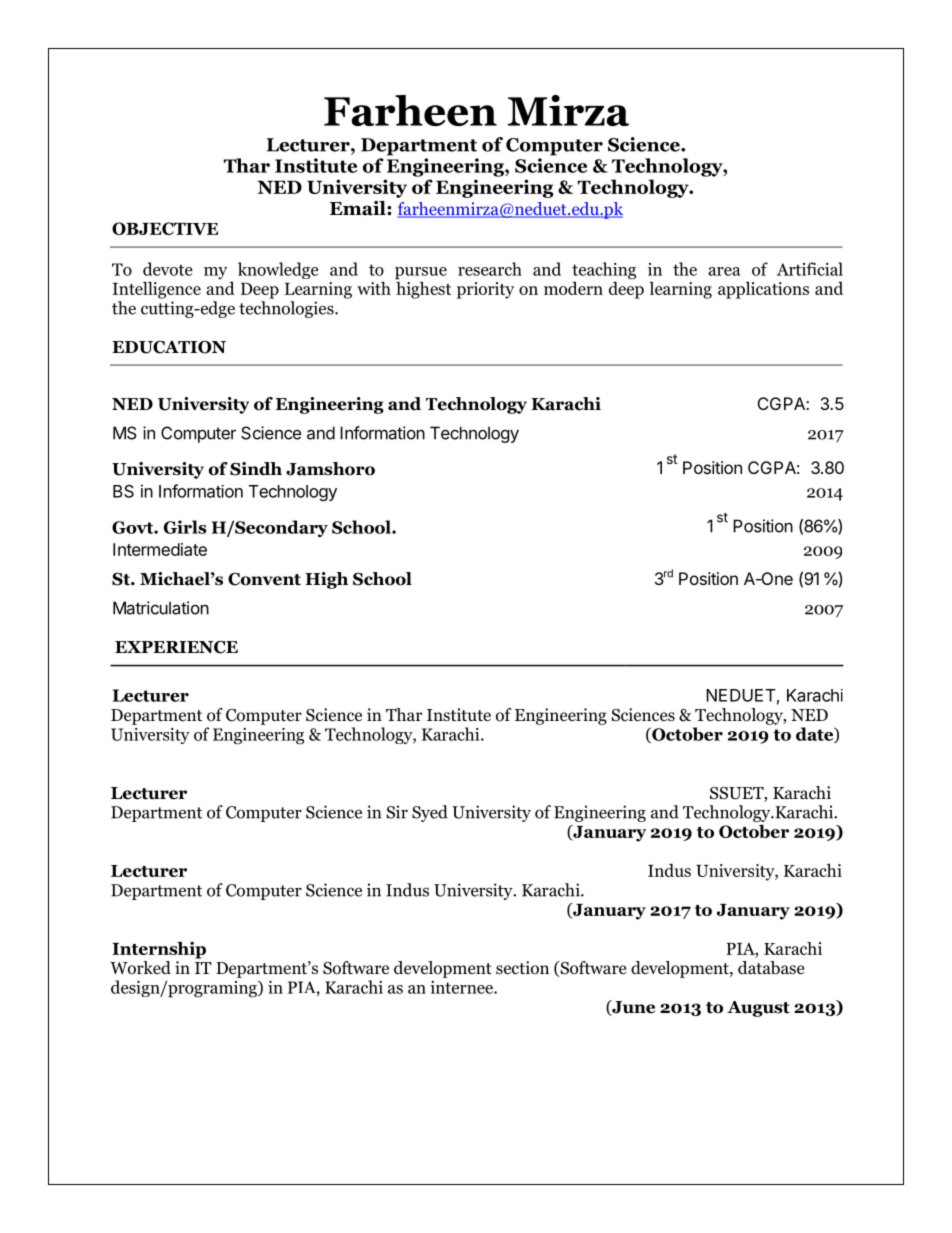 The height and width of the screenshot is (1233, 952). Describe the element at coordinates (771, 968) in the screenshot. I see `database` at that location.
